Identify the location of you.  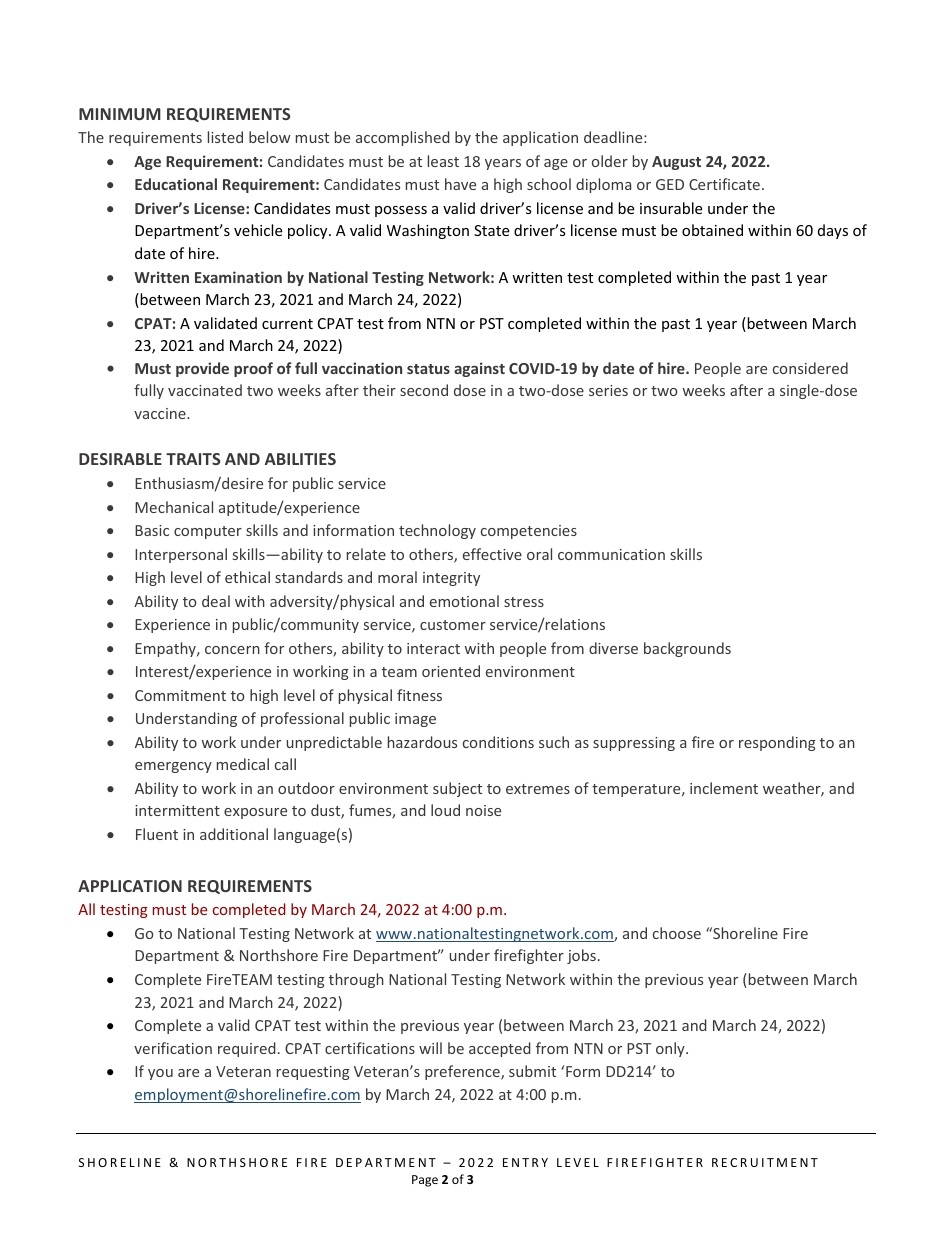
(160, 1074).
